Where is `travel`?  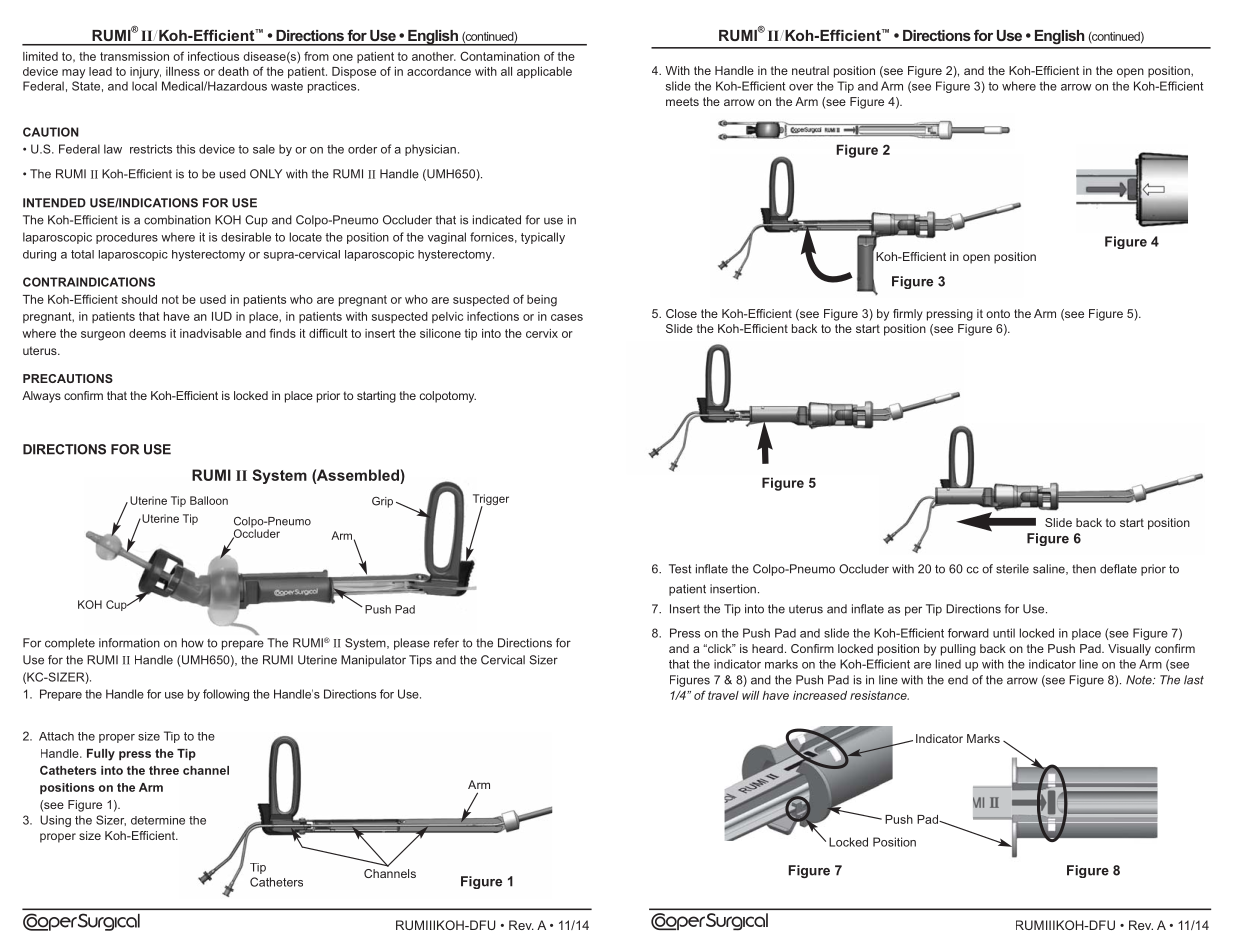 travel is located at coordinates (723, 695).
